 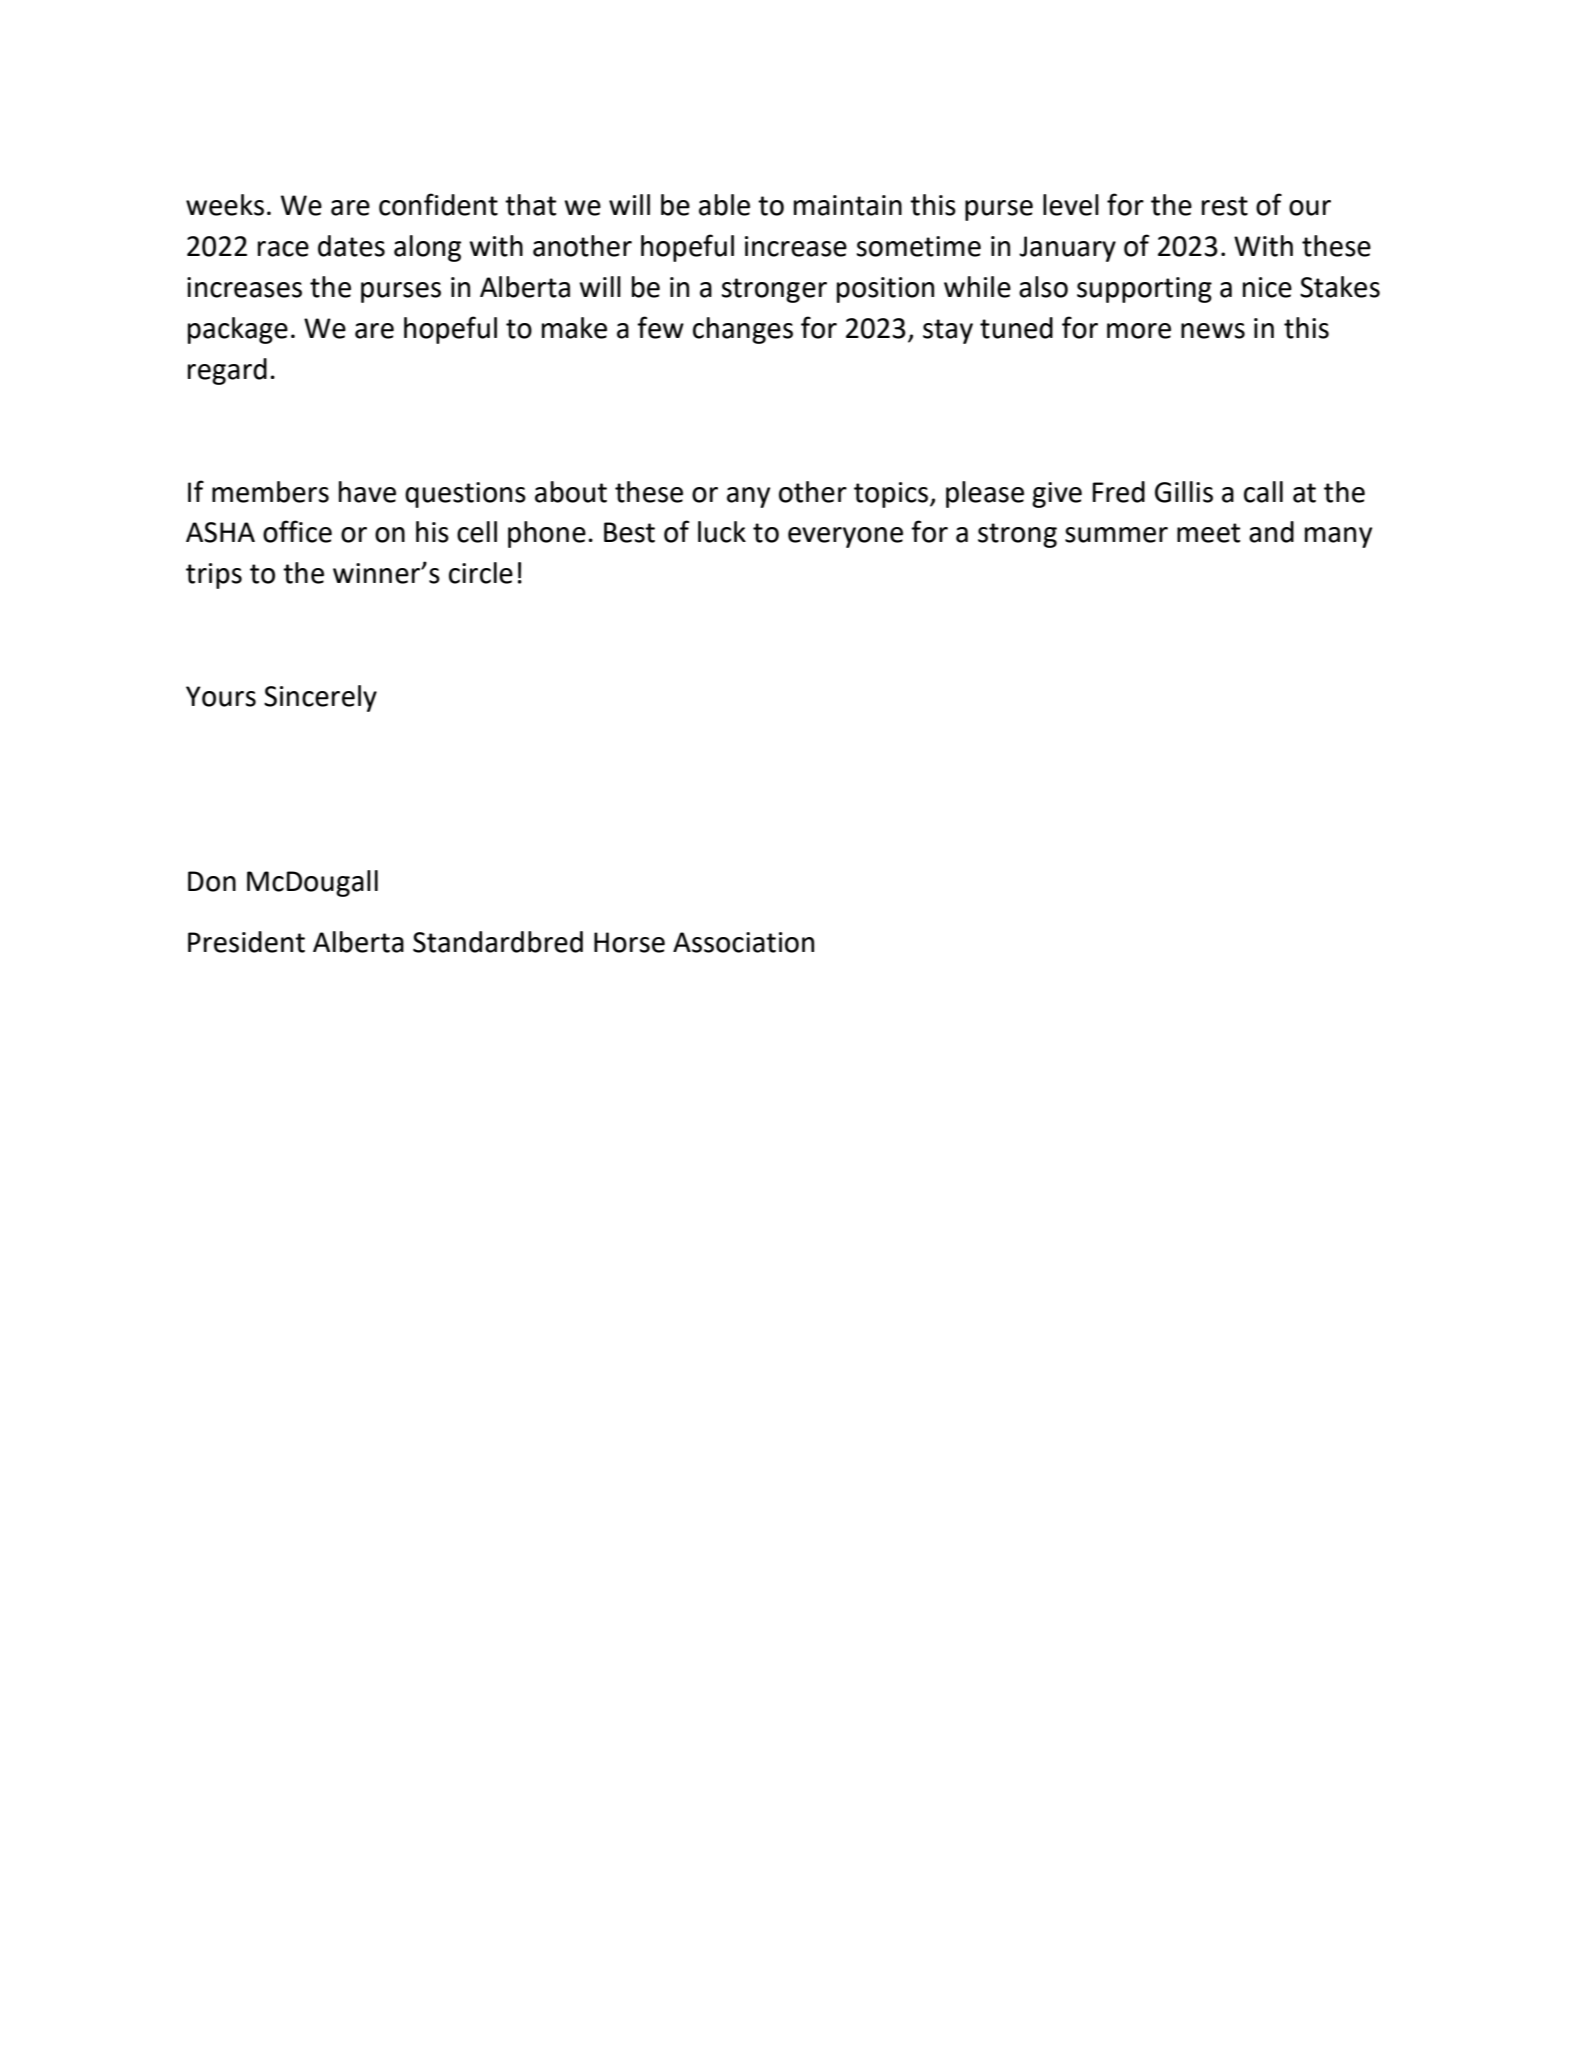 What do you see at coordinates (724, 205) in the document?
I see `able` at bounding box center [724, 205].
